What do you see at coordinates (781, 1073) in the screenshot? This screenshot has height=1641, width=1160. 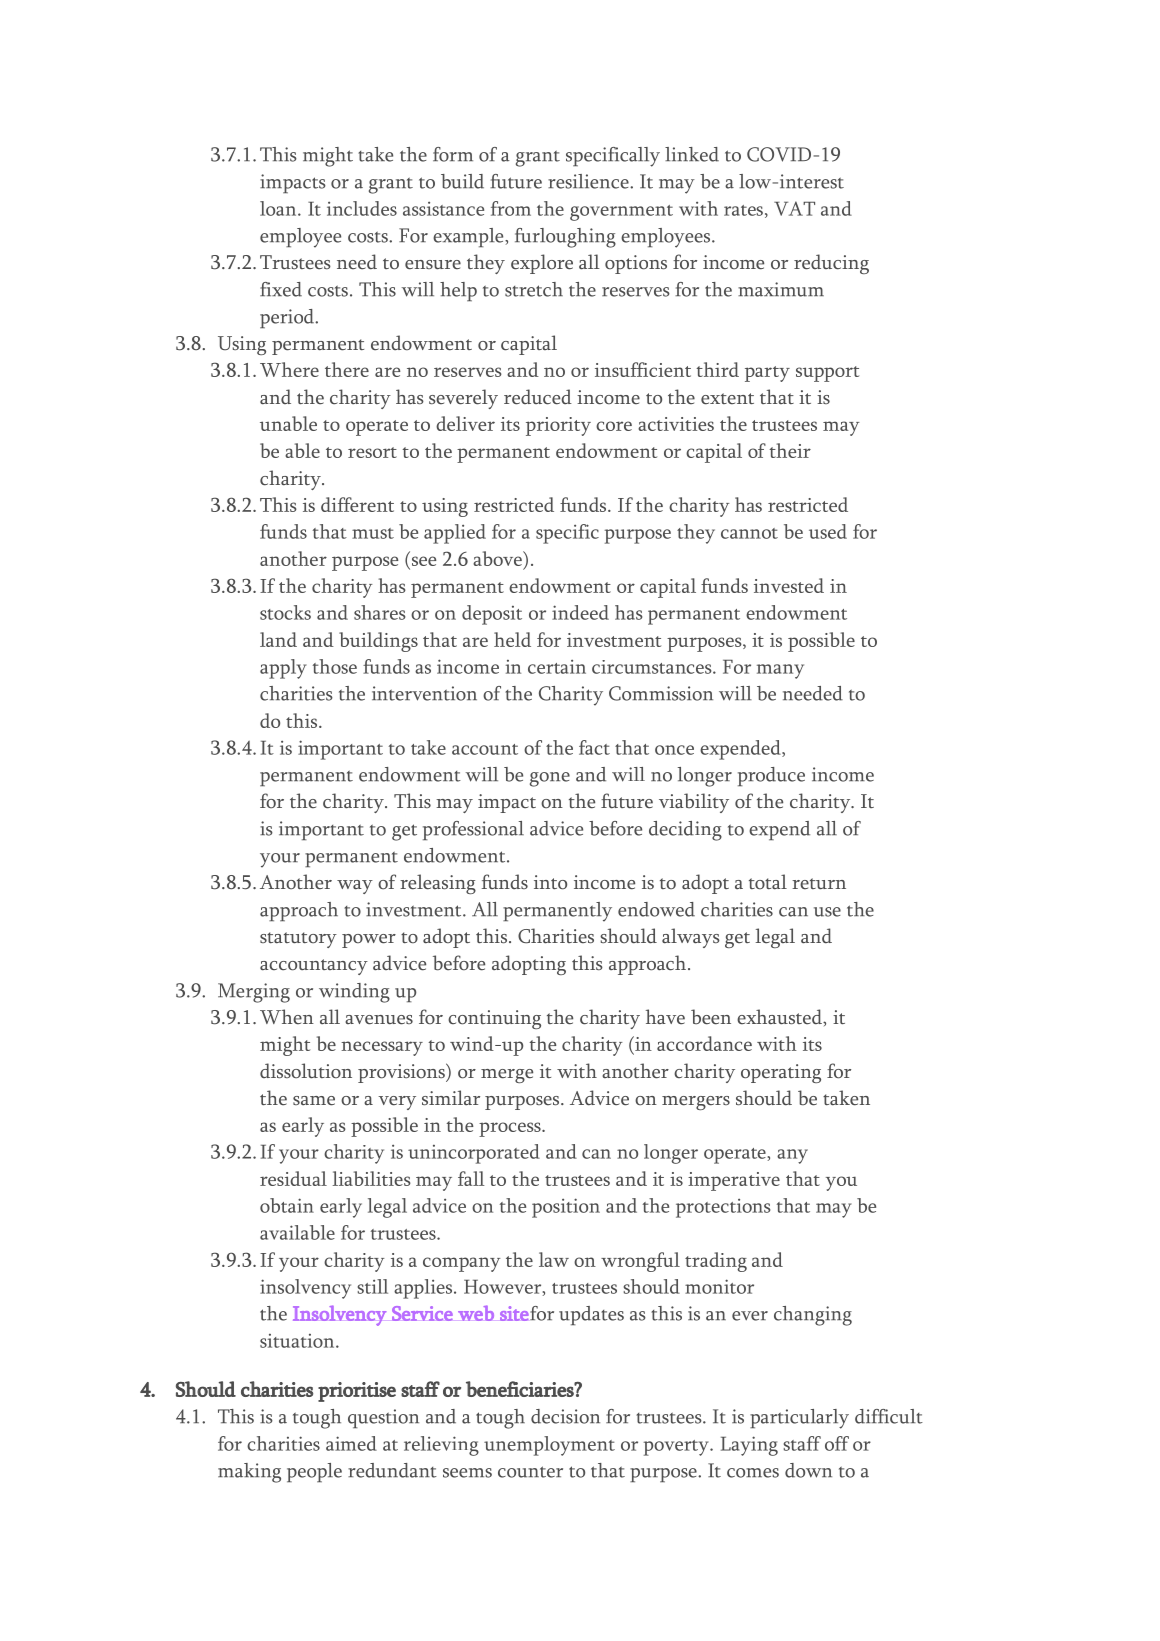 I see `operating` at bounding box center [781, 1073].
